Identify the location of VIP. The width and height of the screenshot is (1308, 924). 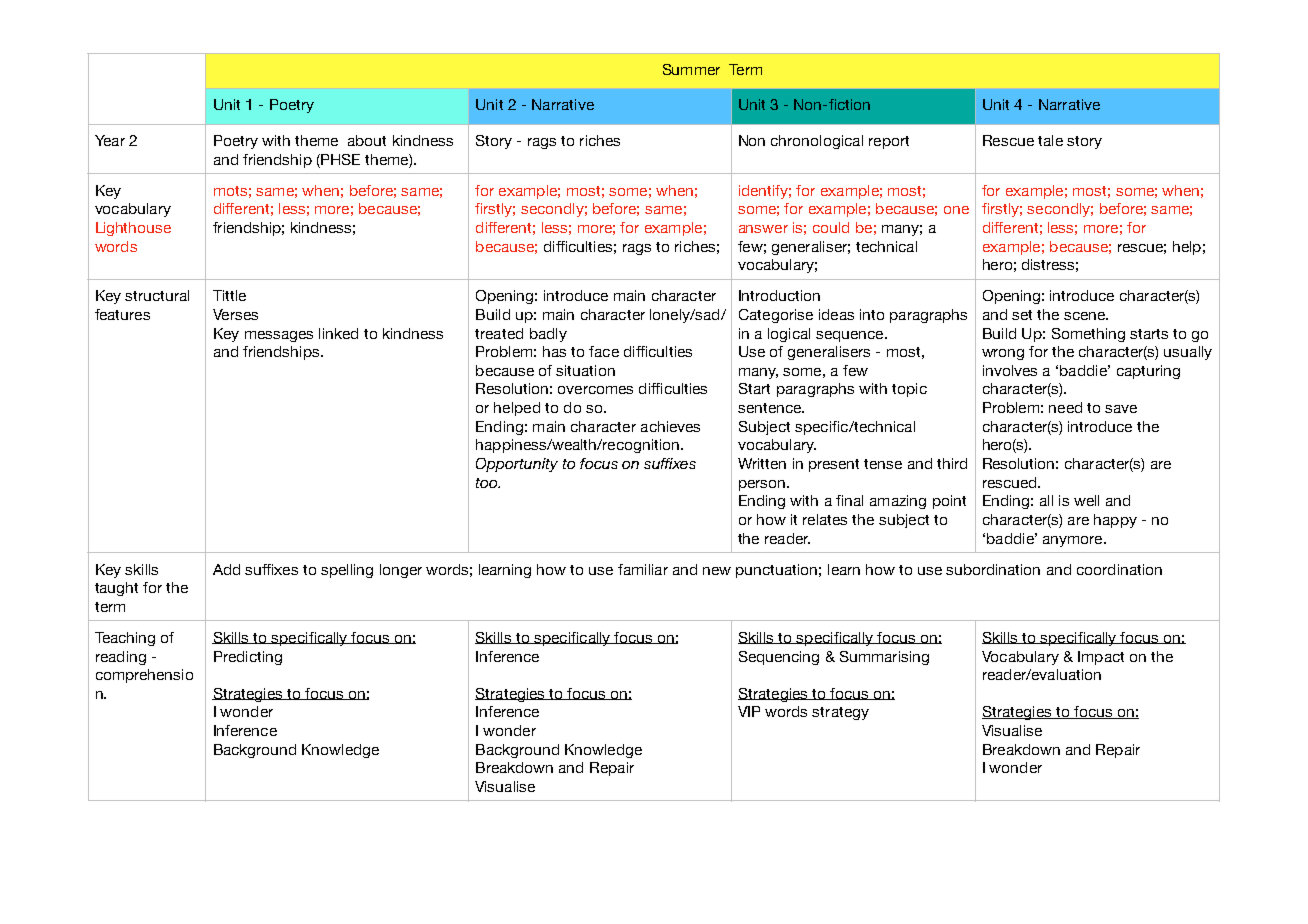
(749, 711).
